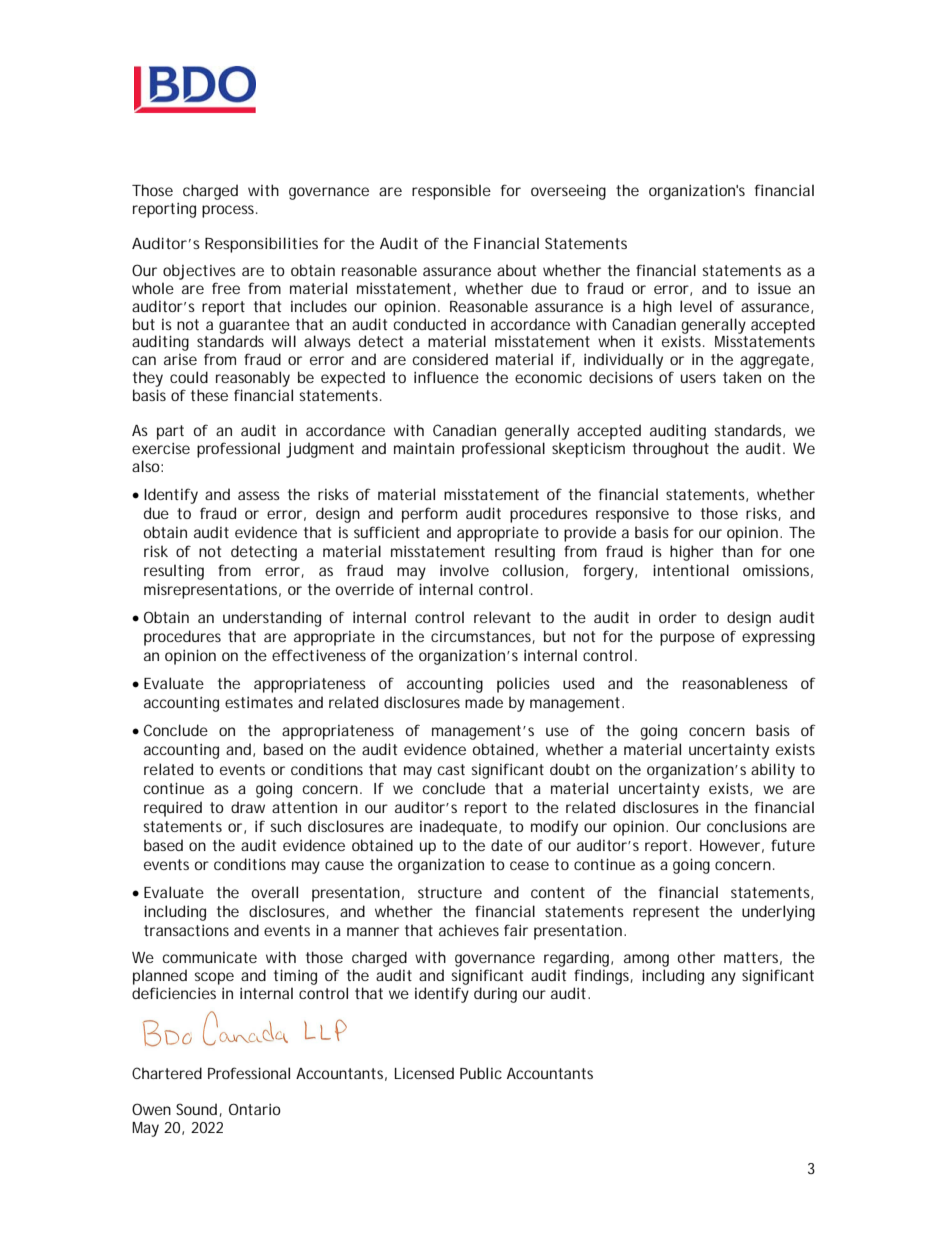 The width and height of the page is (952, 1233). What do you see at coordinates (774, 288) in the page?
I see `issue` at bounding box center [774, 288].
